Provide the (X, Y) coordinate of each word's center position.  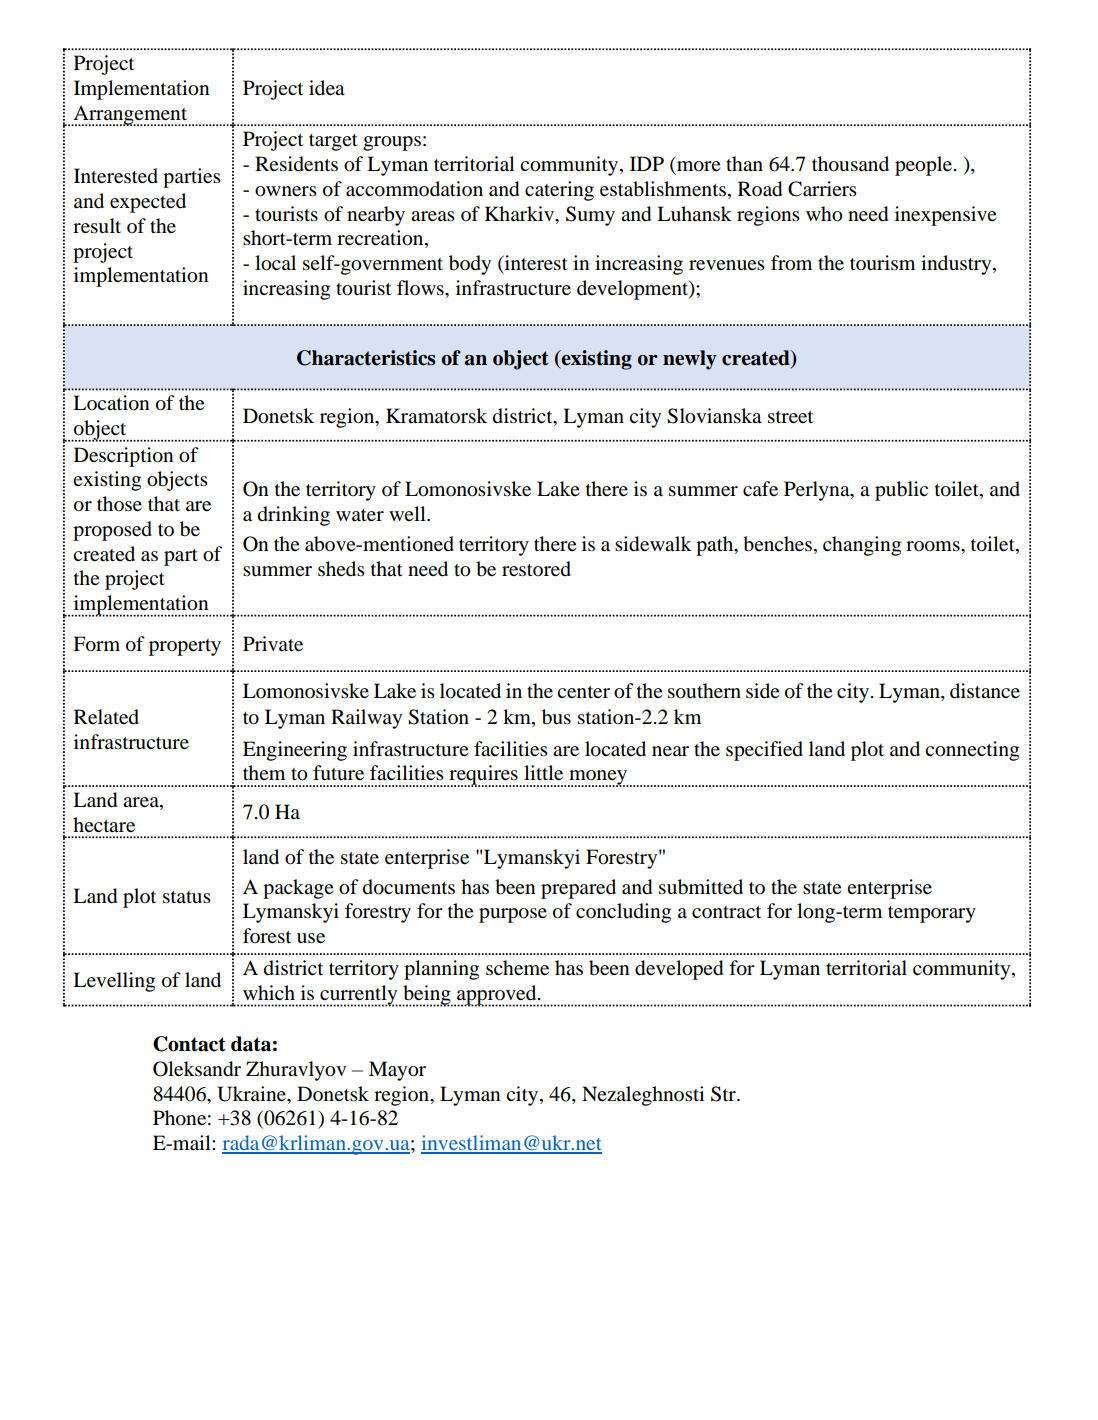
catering (559, 191)
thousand (850, 164)
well (408, 513)
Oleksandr (197, 1069)
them (264, 772)
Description (124, 457)
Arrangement (130, 115)
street (790, 417)
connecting (972, 751)
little (543, 772)
